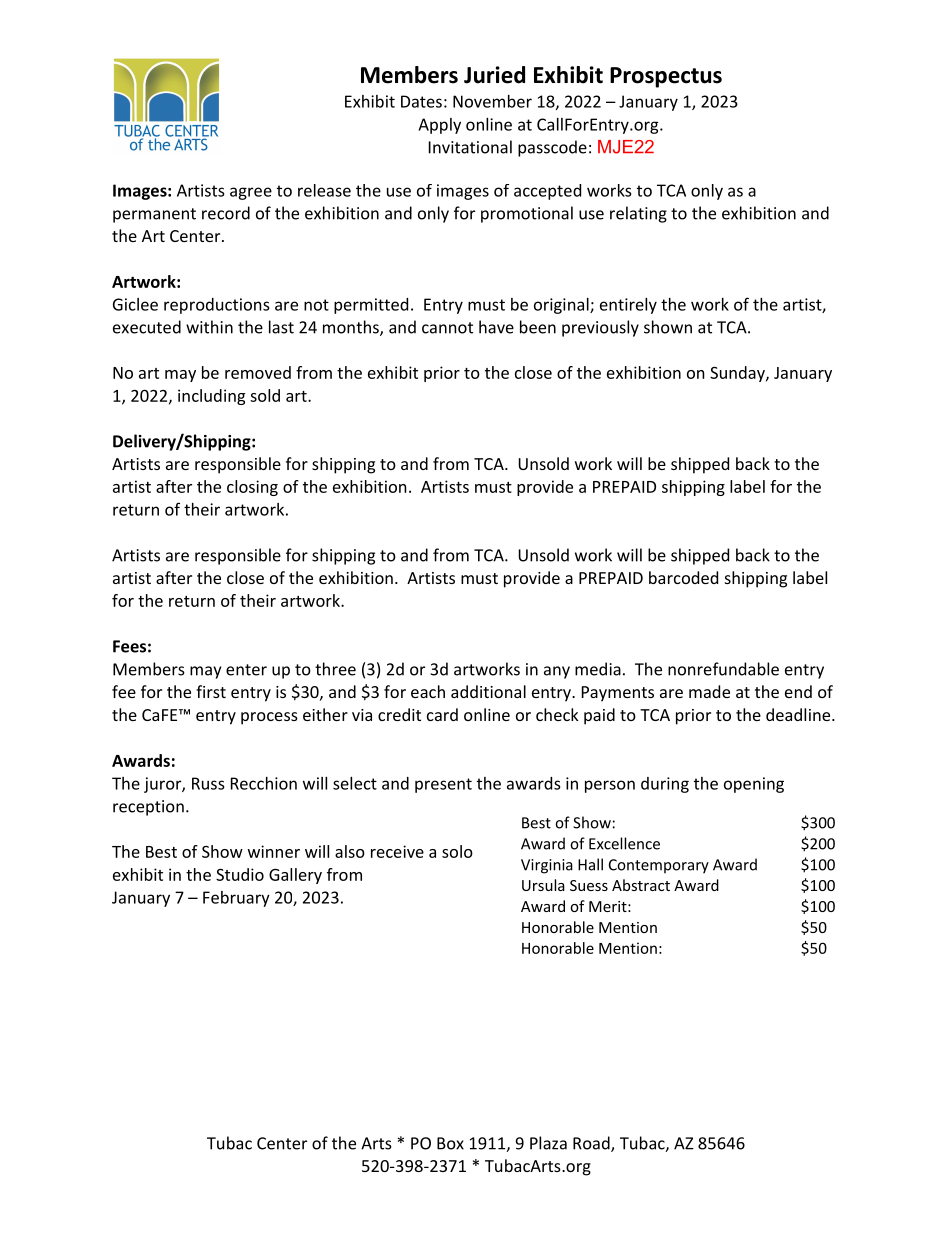 This screenshot has width=952, height=1233. Describe the element at coordinates (548, 1143) in the screenshot. I see `Plaza` at that location.
